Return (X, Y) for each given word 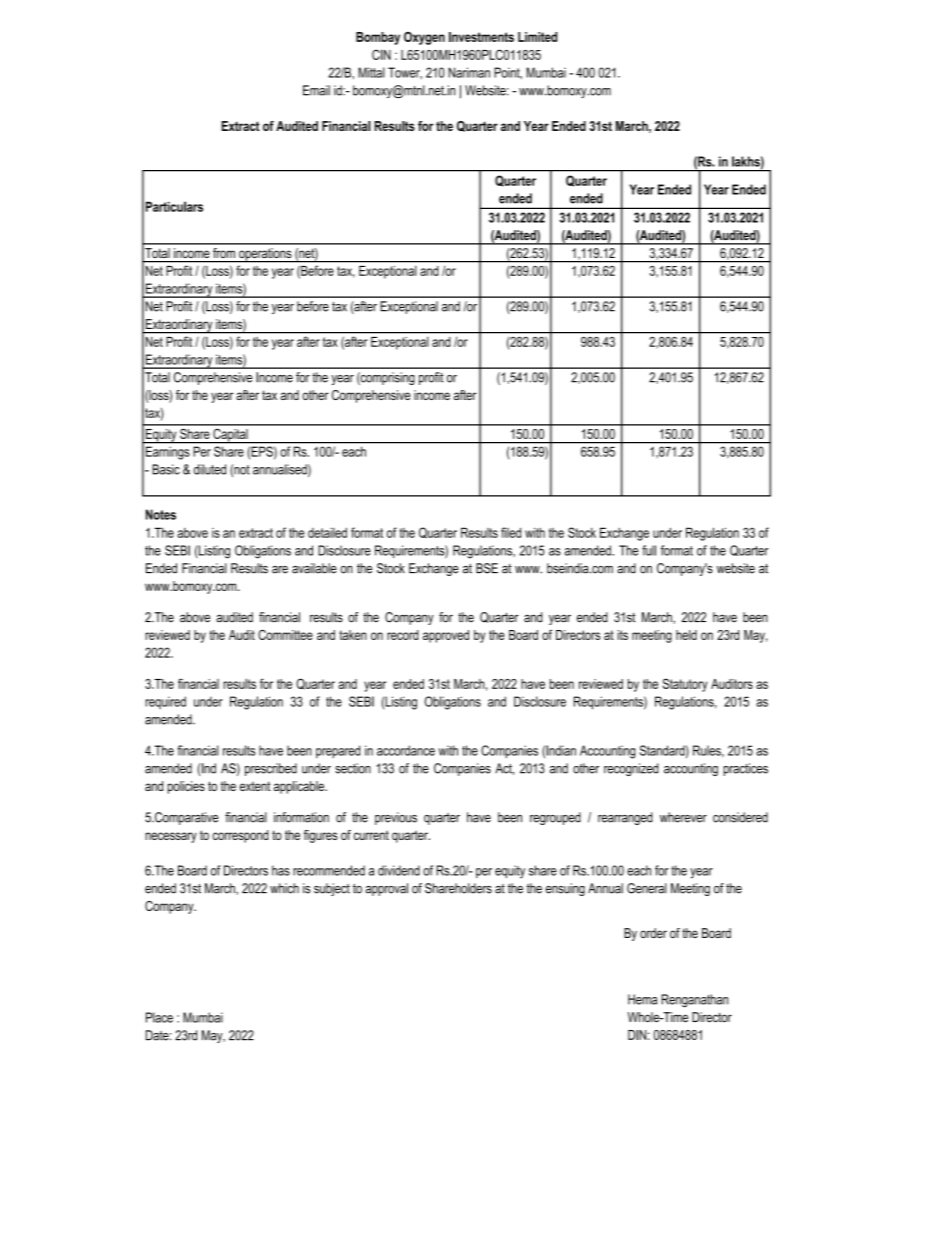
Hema (642, 999)
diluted (210, 469)
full (649, 550)
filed (511, 532)
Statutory (685, 685)
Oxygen (424, 38)
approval (387, 889)
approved (446, 636)
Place (159, 1017)
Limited (537, 37)
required (165, 702)
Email (316, 90)
